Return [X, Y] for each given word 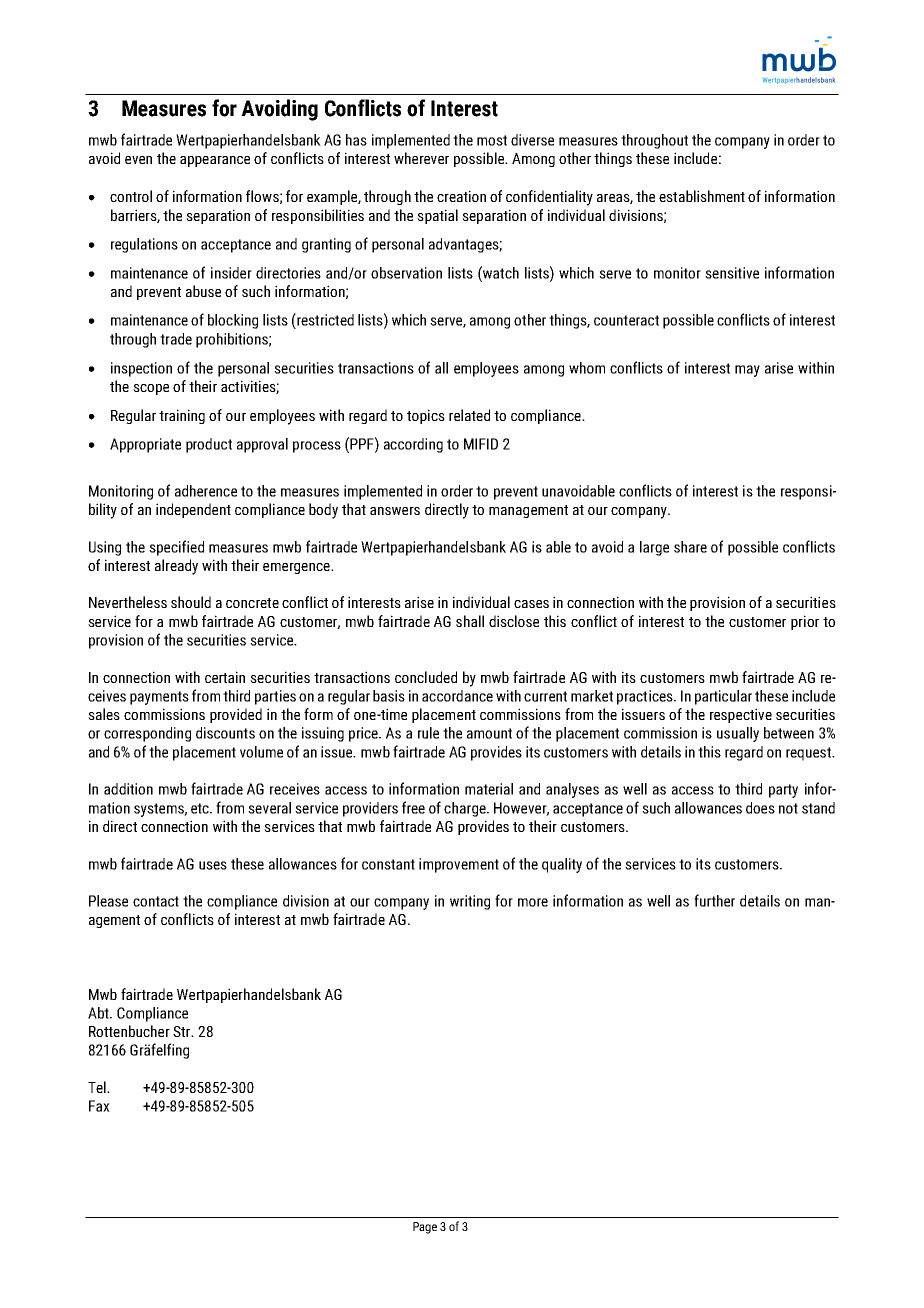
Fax [99, 1106]
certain [225, 677]
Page [425, 1228]
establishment [702, 196]
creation [461, 196]
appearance [215, 161]
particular [723, 697]
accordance [457, 696]
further [714, 900]
